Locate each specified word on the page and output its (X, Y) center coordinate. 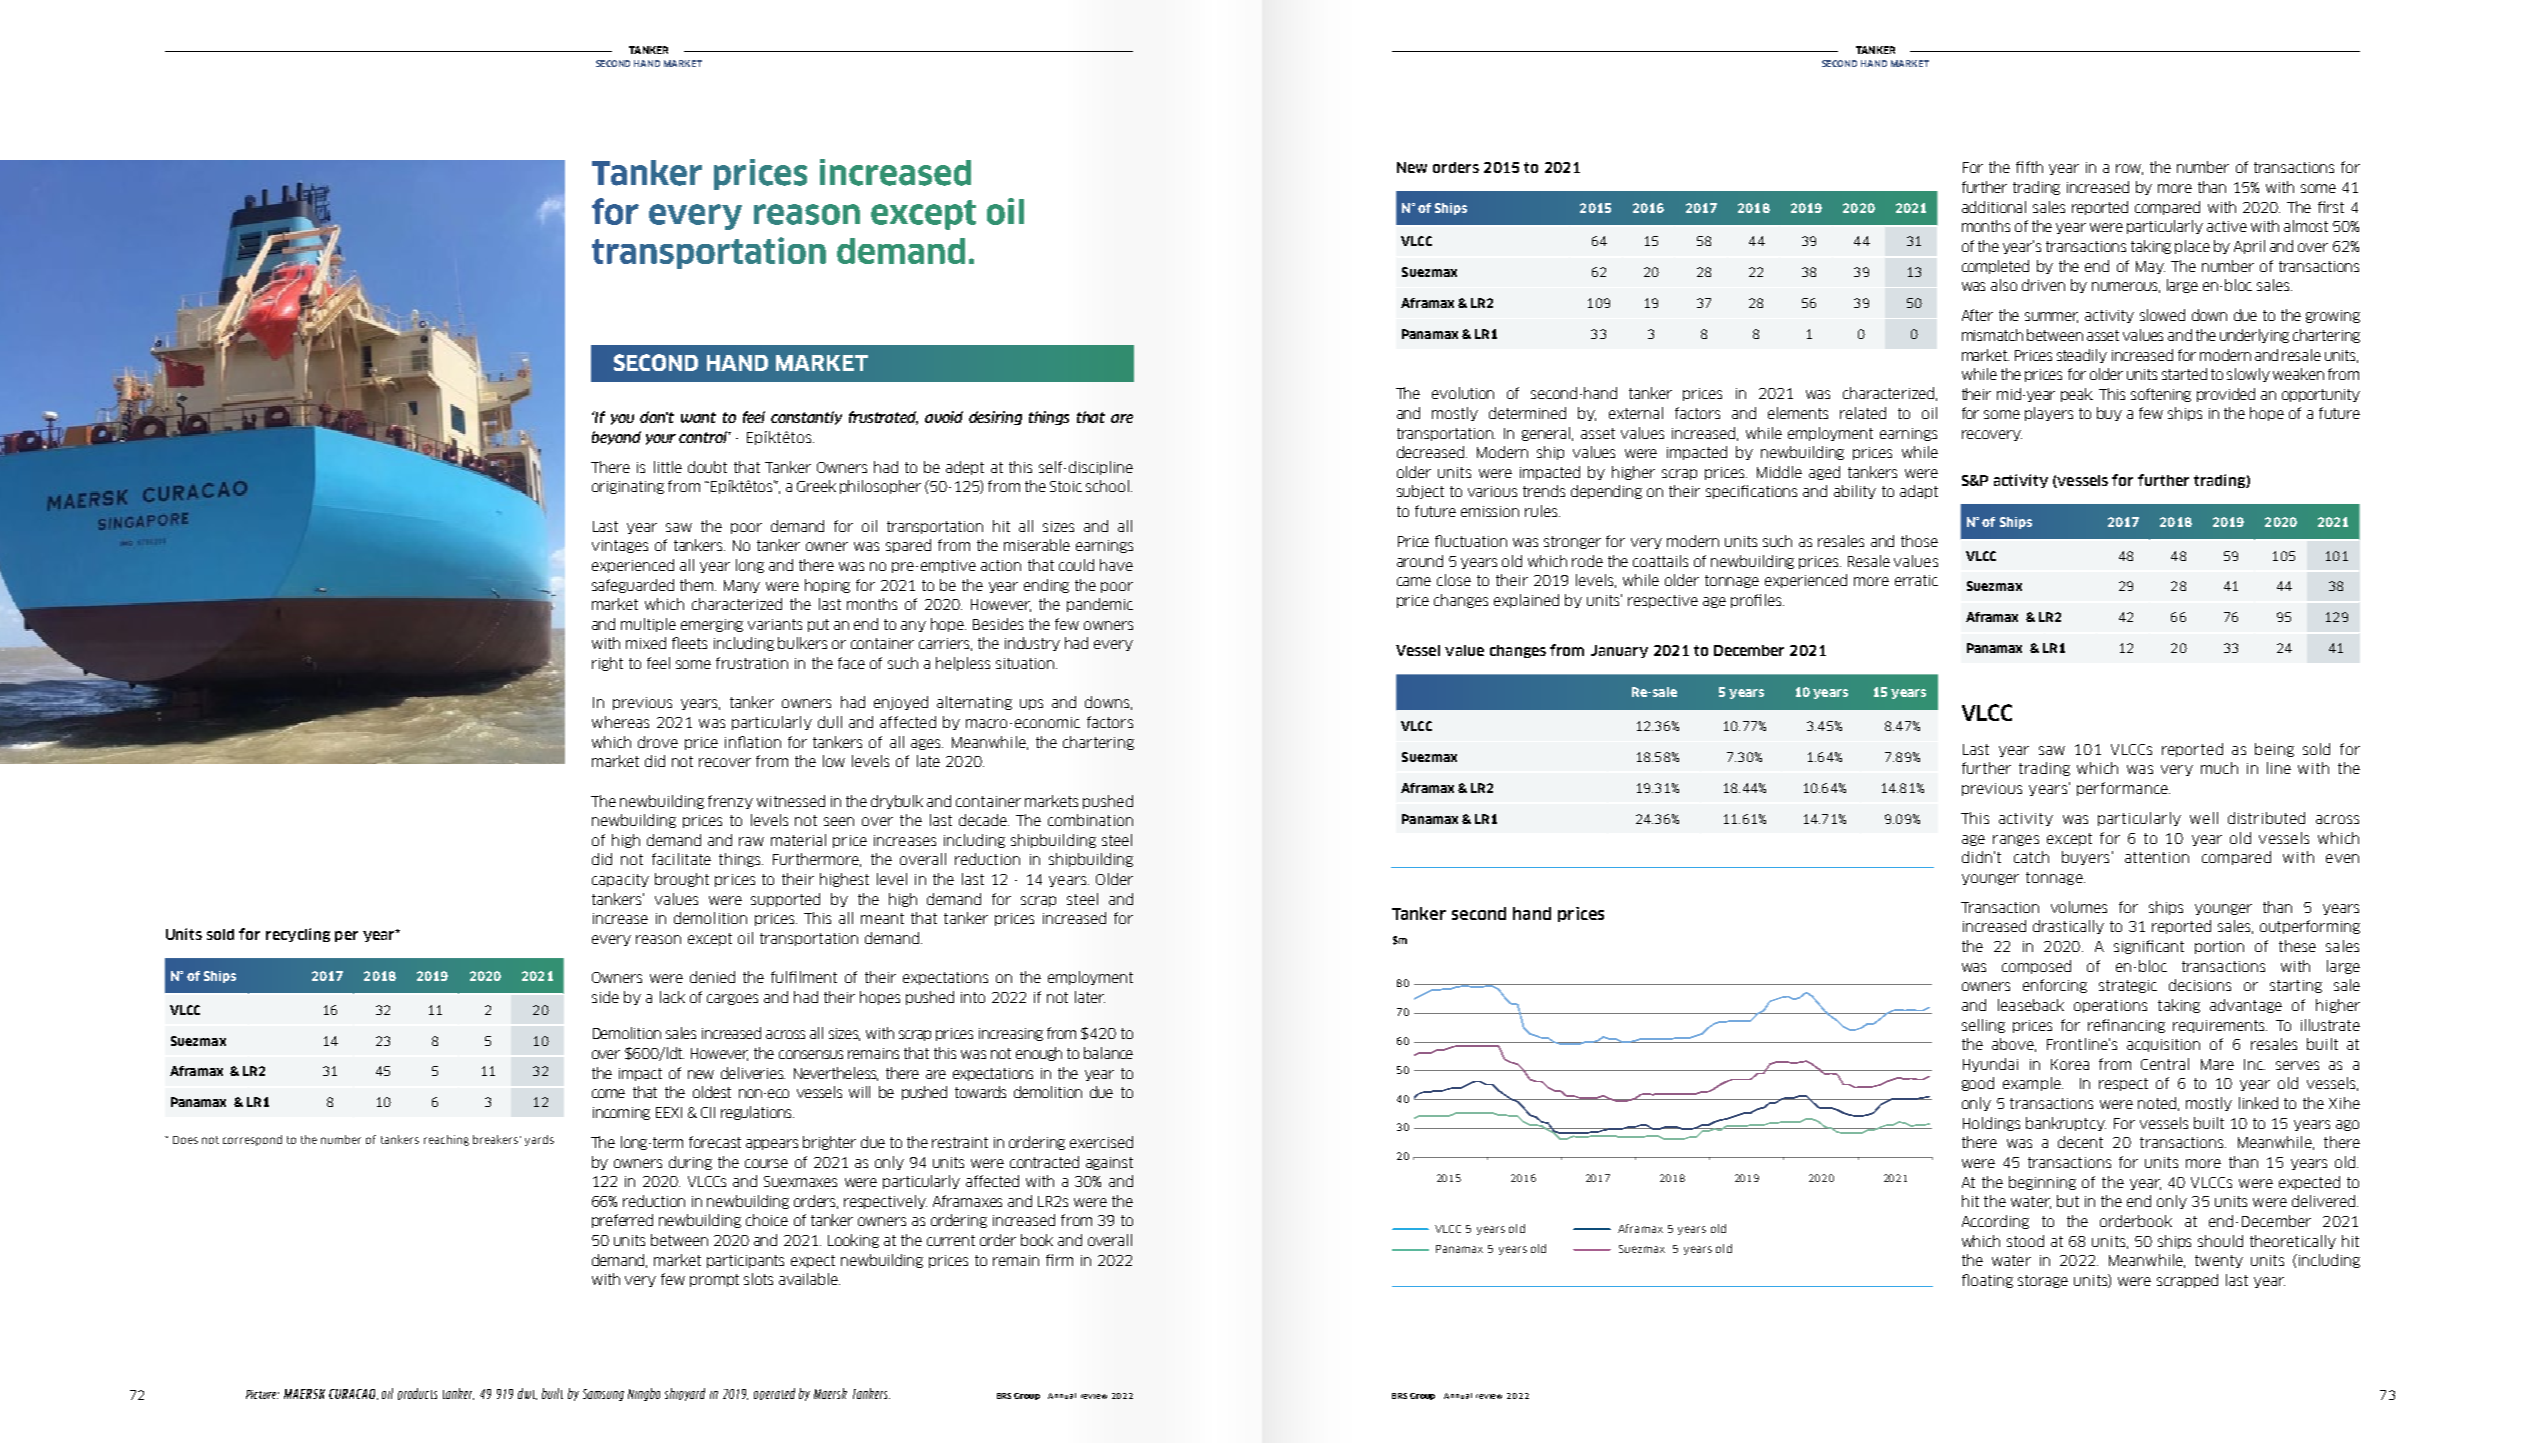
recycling (298, 935)
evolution (1463, 393)
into (973, 997)
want (698, 417)
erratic (1916, 580)
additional (1994, 207)
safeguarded (633, 586)
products (417, 1394)
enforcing (2055, 986)
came (1414, 581)
